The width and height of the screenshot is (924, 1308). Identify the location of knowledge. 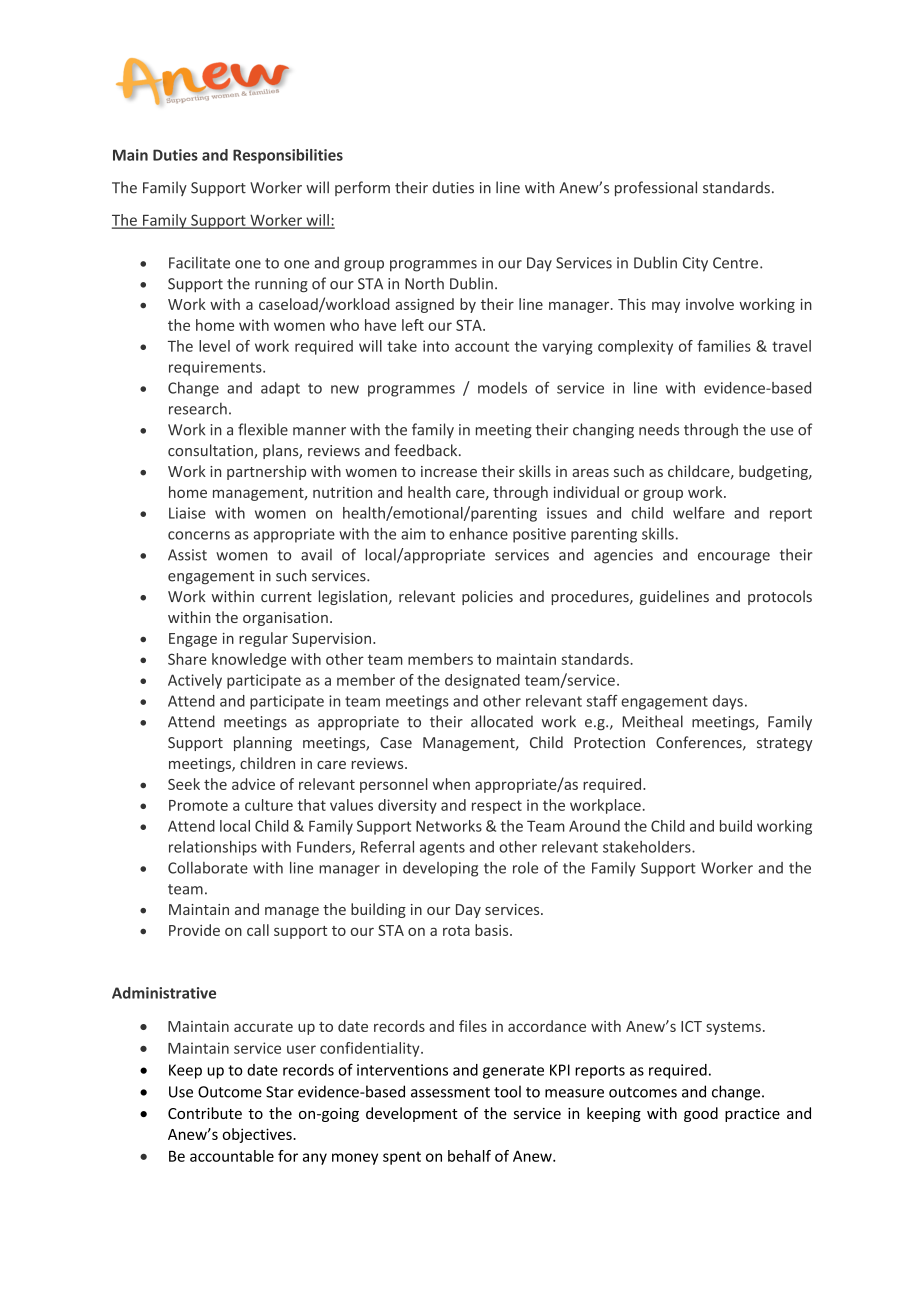
(249, 660).
